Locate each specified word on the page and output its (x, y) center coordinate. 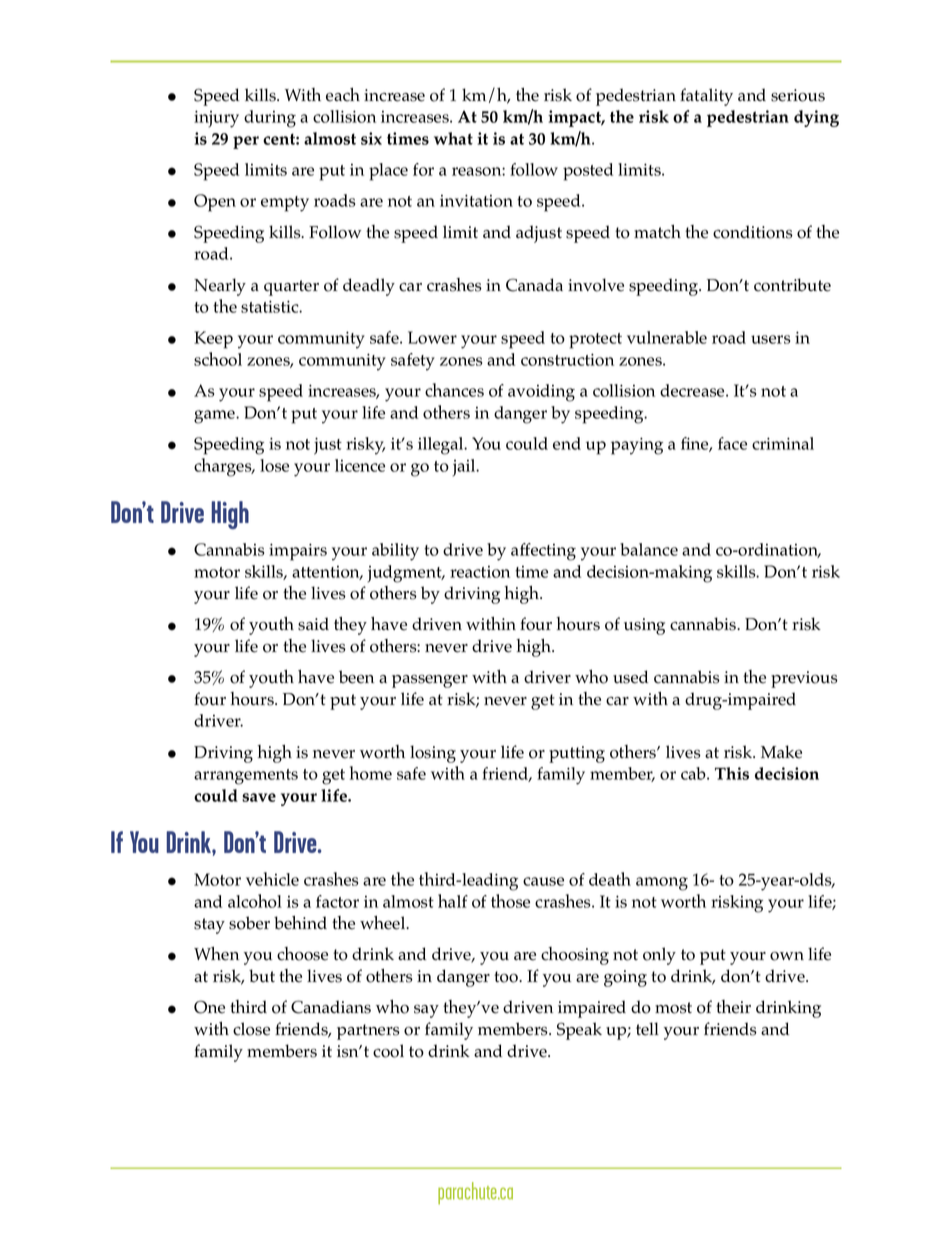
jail (465, 468)
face (732, 443)
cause (543, 881)
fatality (706, 97)
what (453, 138)
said (313, 624)
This (732, 773)
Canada (534, 285)
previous (804, 679)
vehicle (272, 879)
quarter (291, 288)
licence (360, 465)
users (770, 339)
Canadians (331, 1007)
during (270, 119)
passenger (430, 681)
